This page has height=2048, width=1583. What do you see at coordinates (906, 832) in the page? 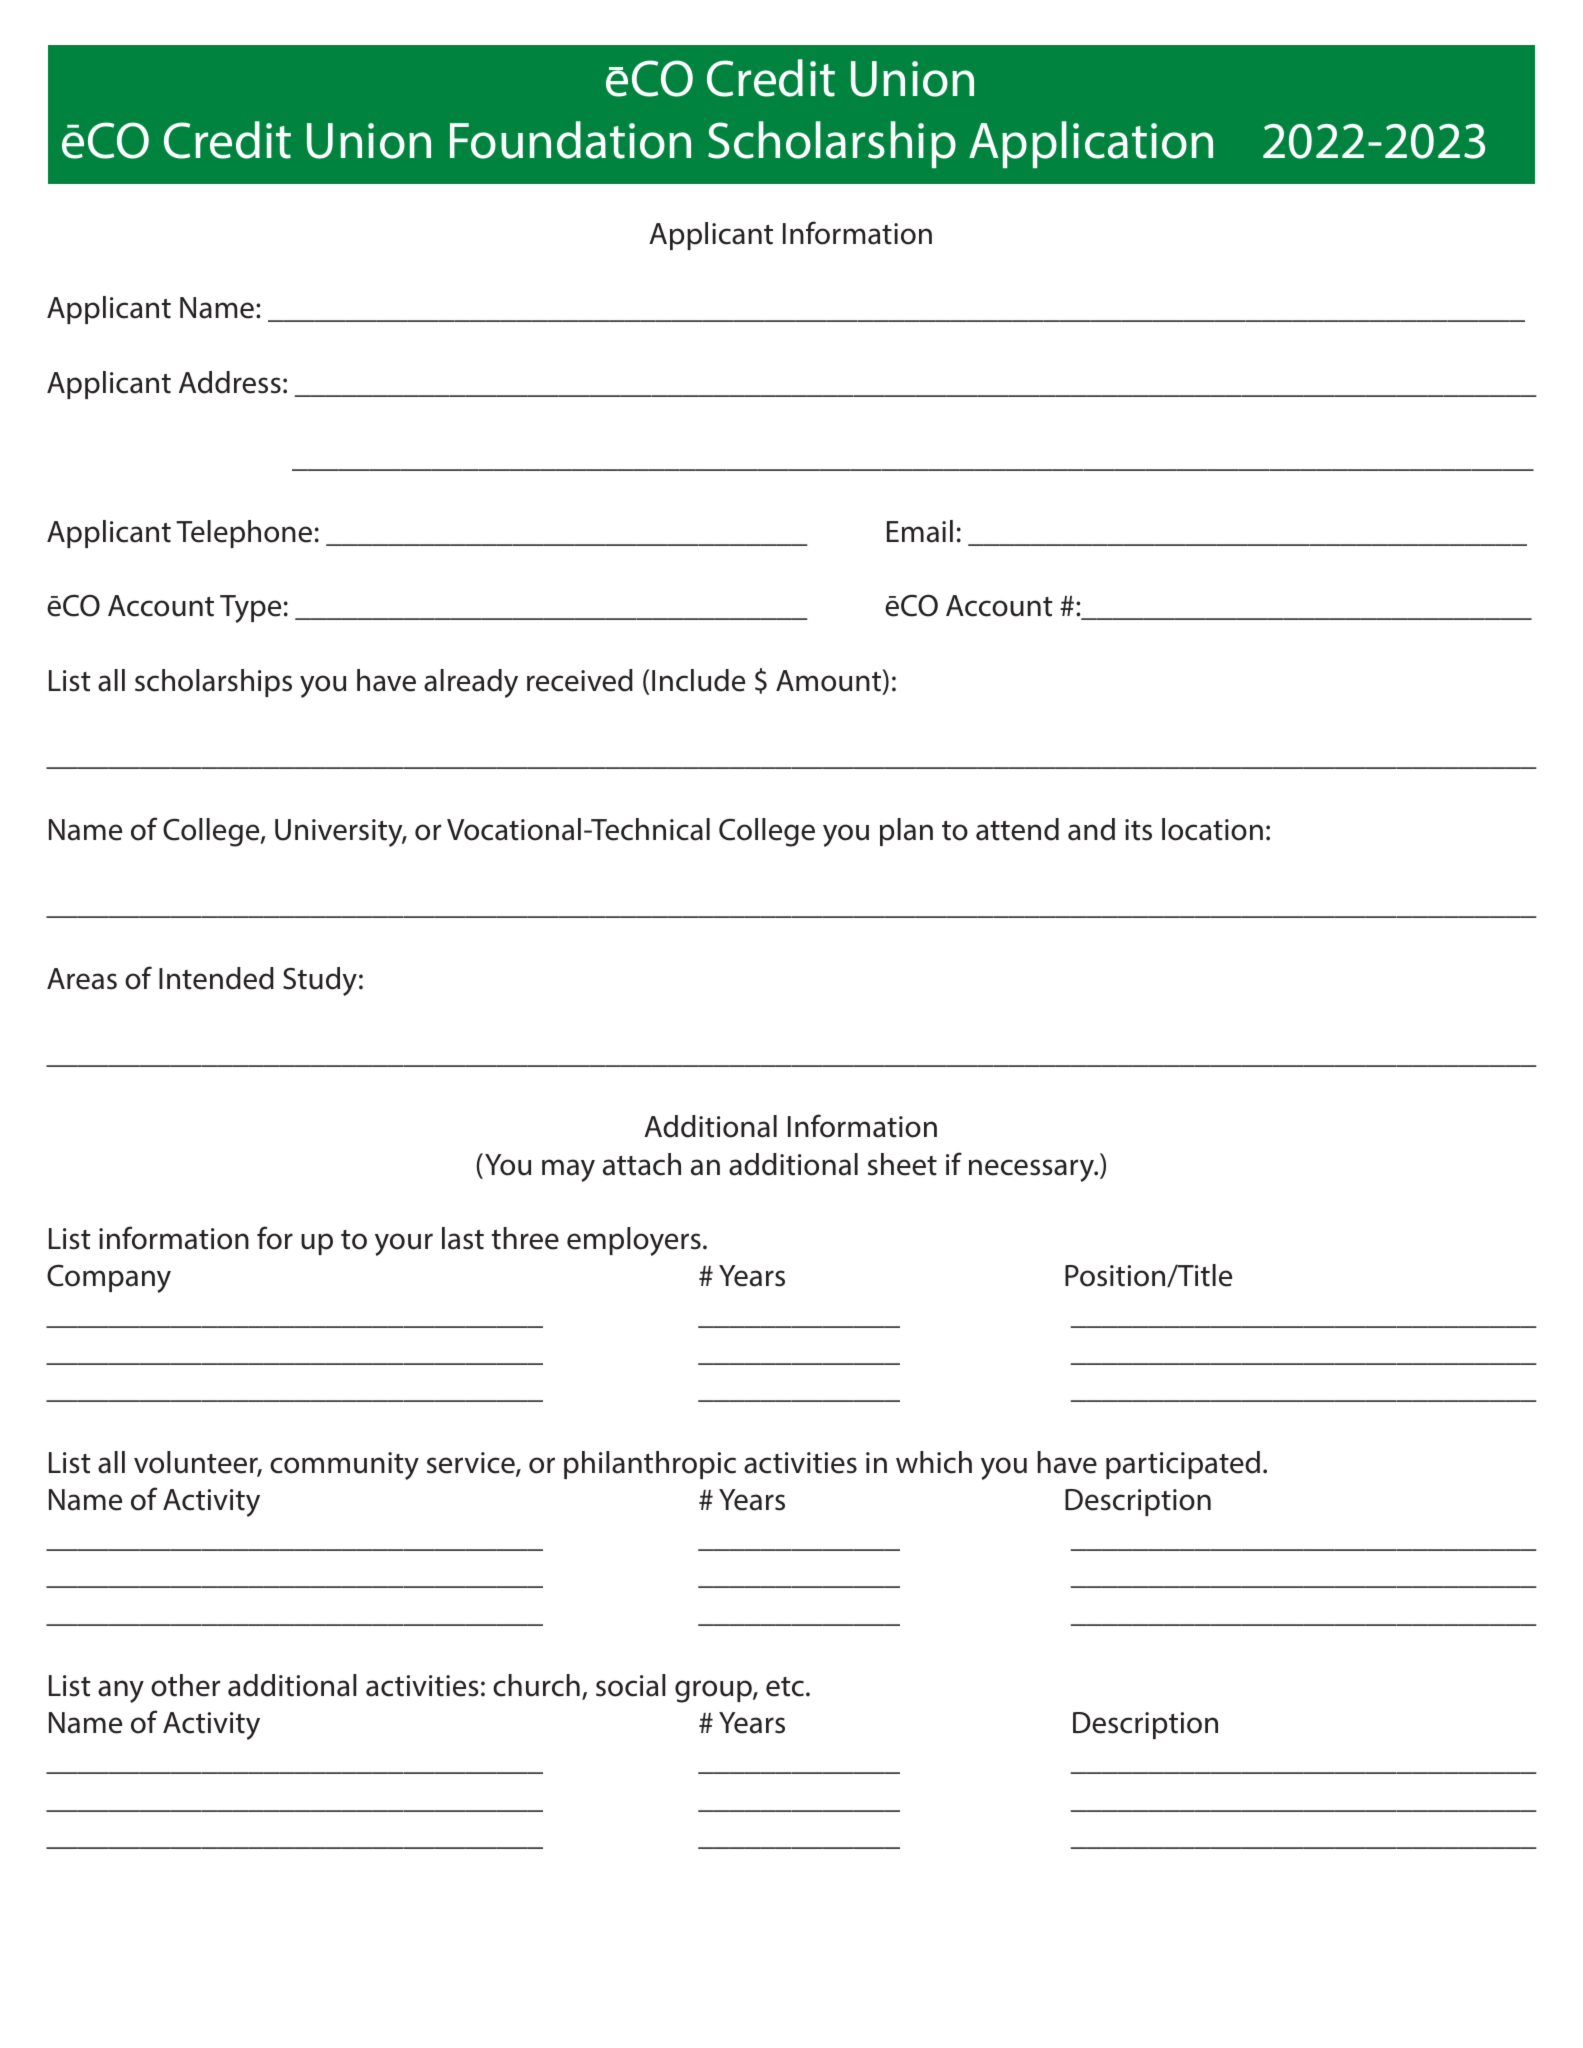
I see `plan` at bounding box center [906, 832].
